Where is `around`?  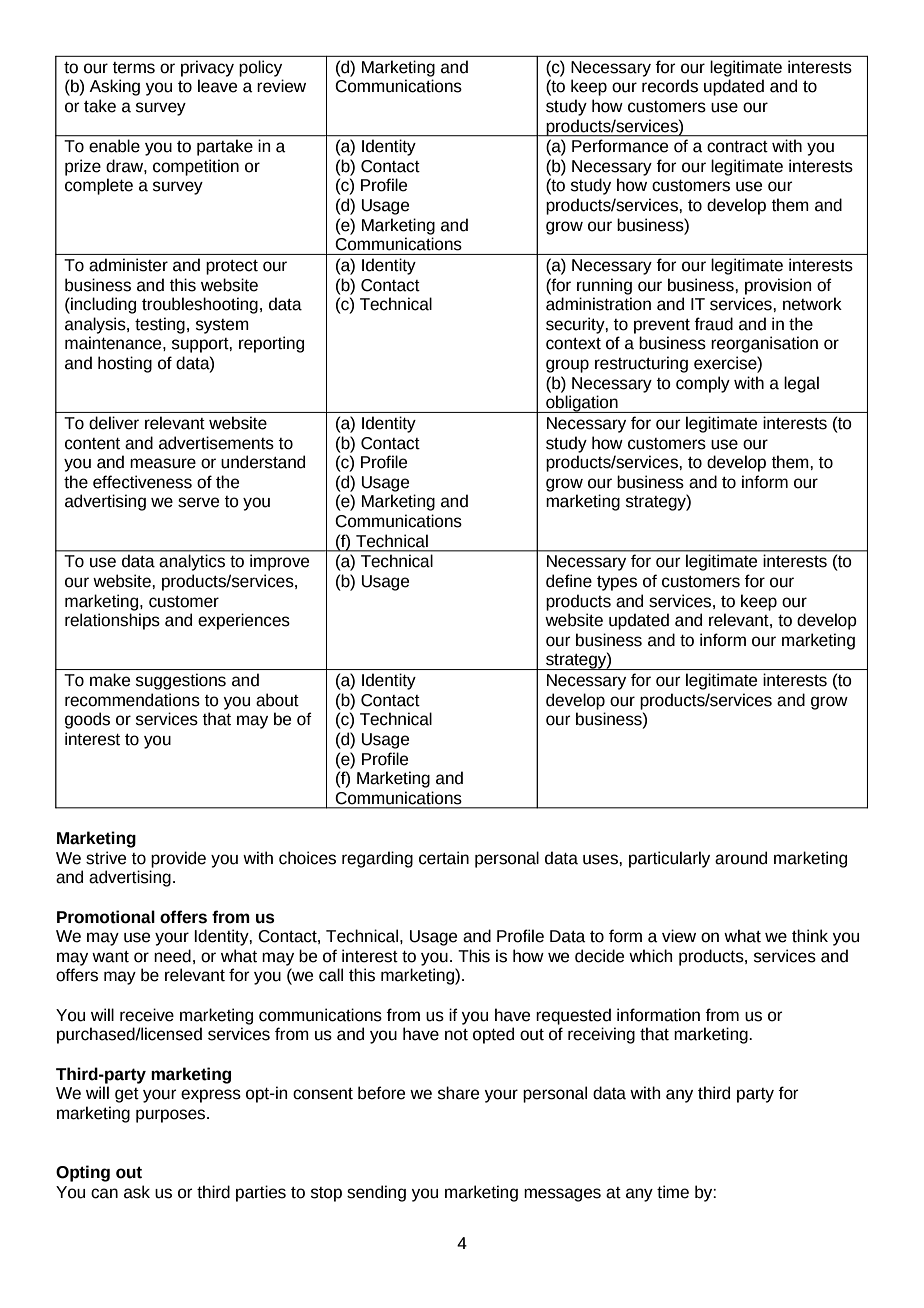
around is located at coordinates (741, 858).
